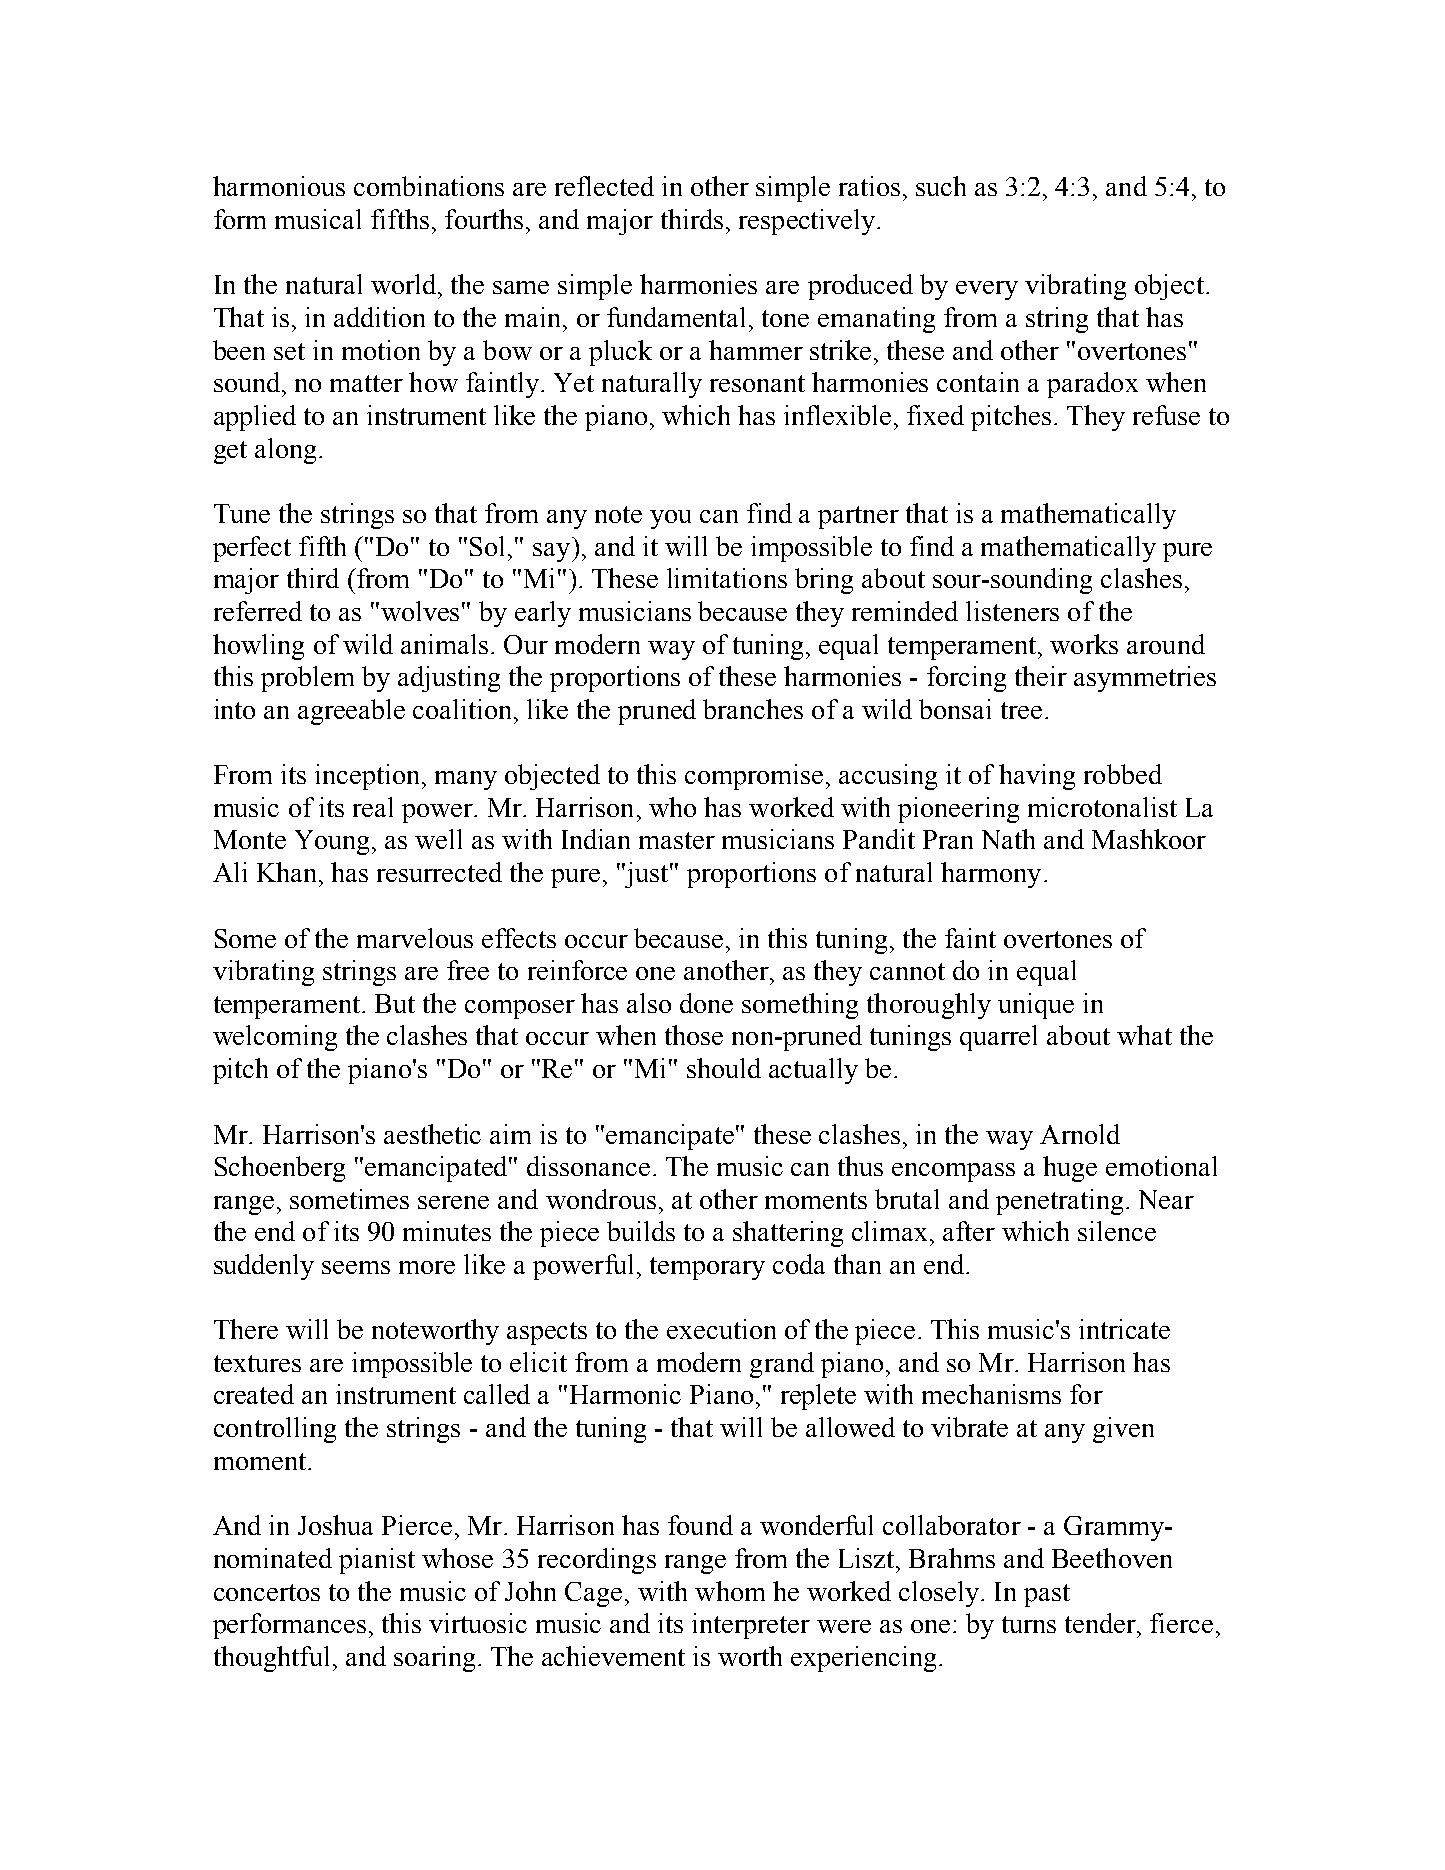  I want to click on done, so click(706, 1003).
